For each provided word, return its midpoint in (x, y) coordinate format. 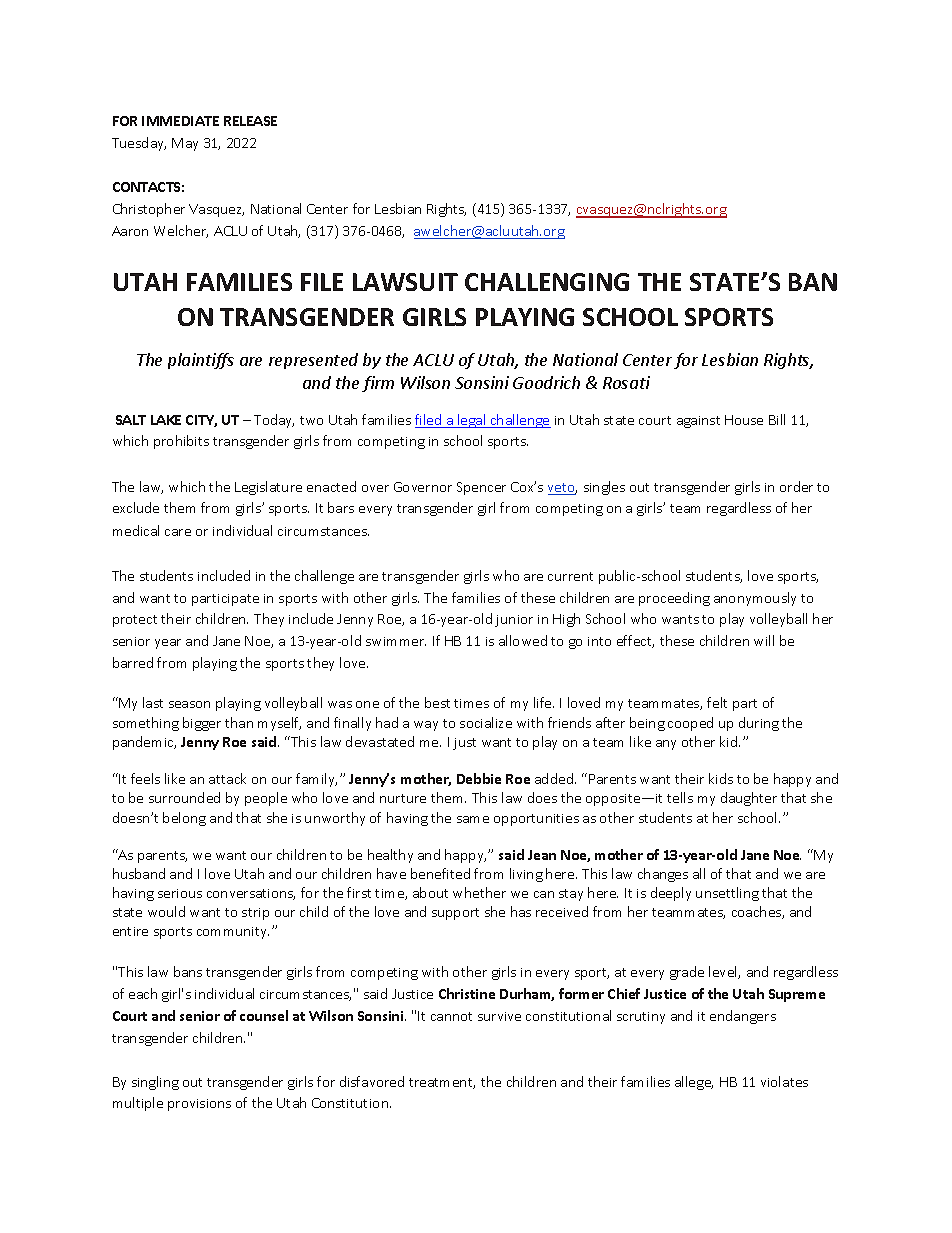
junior (514, 621)
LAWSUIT (405, 282)
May (185, 144)
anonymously (755, 599)
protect (135, 621)
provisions (199, 1105)
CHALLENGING (547, 282)
